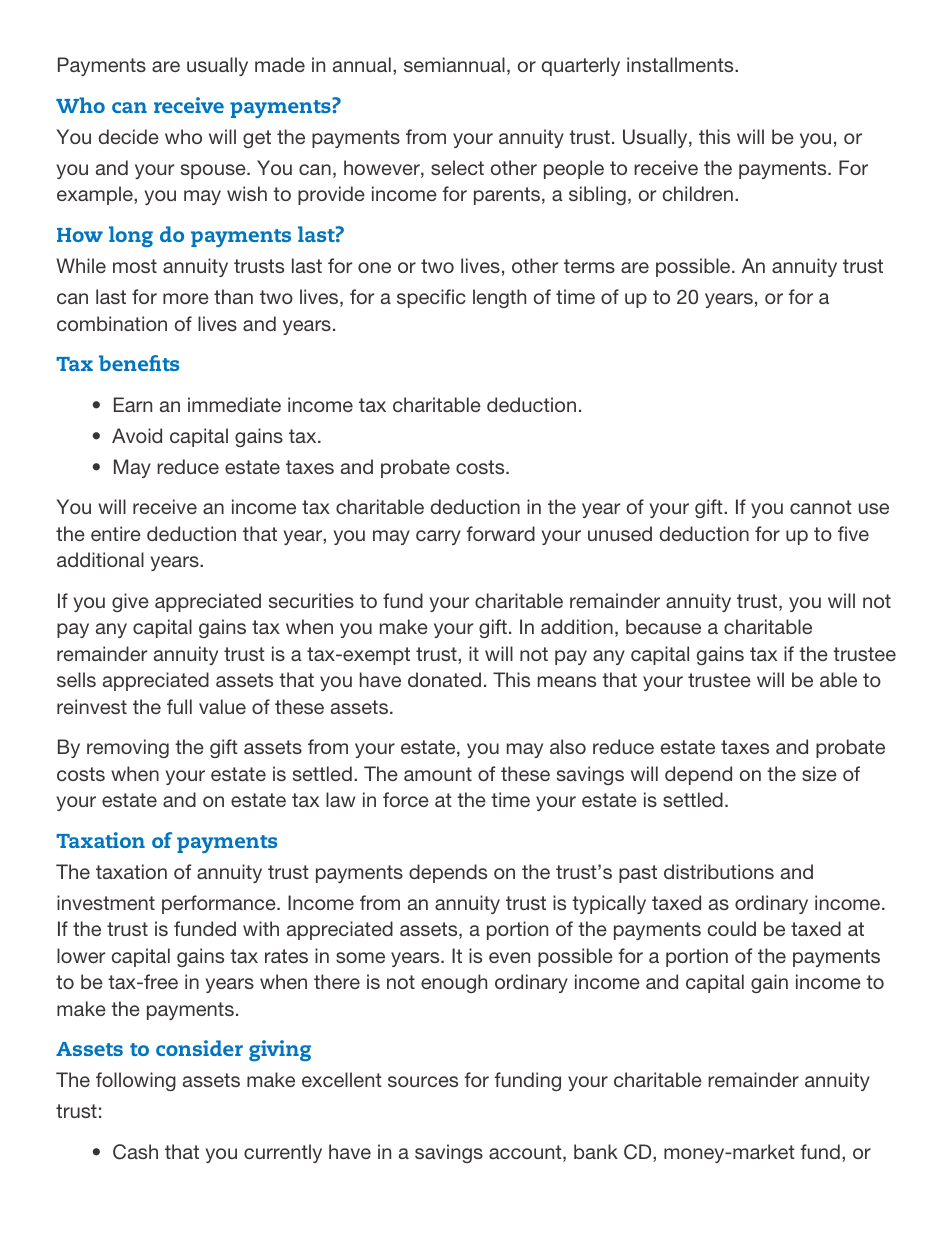 This page has height=1233, width=952. Describe the element at coordinates (589, 266) in the page. I see `terms` at that location.
